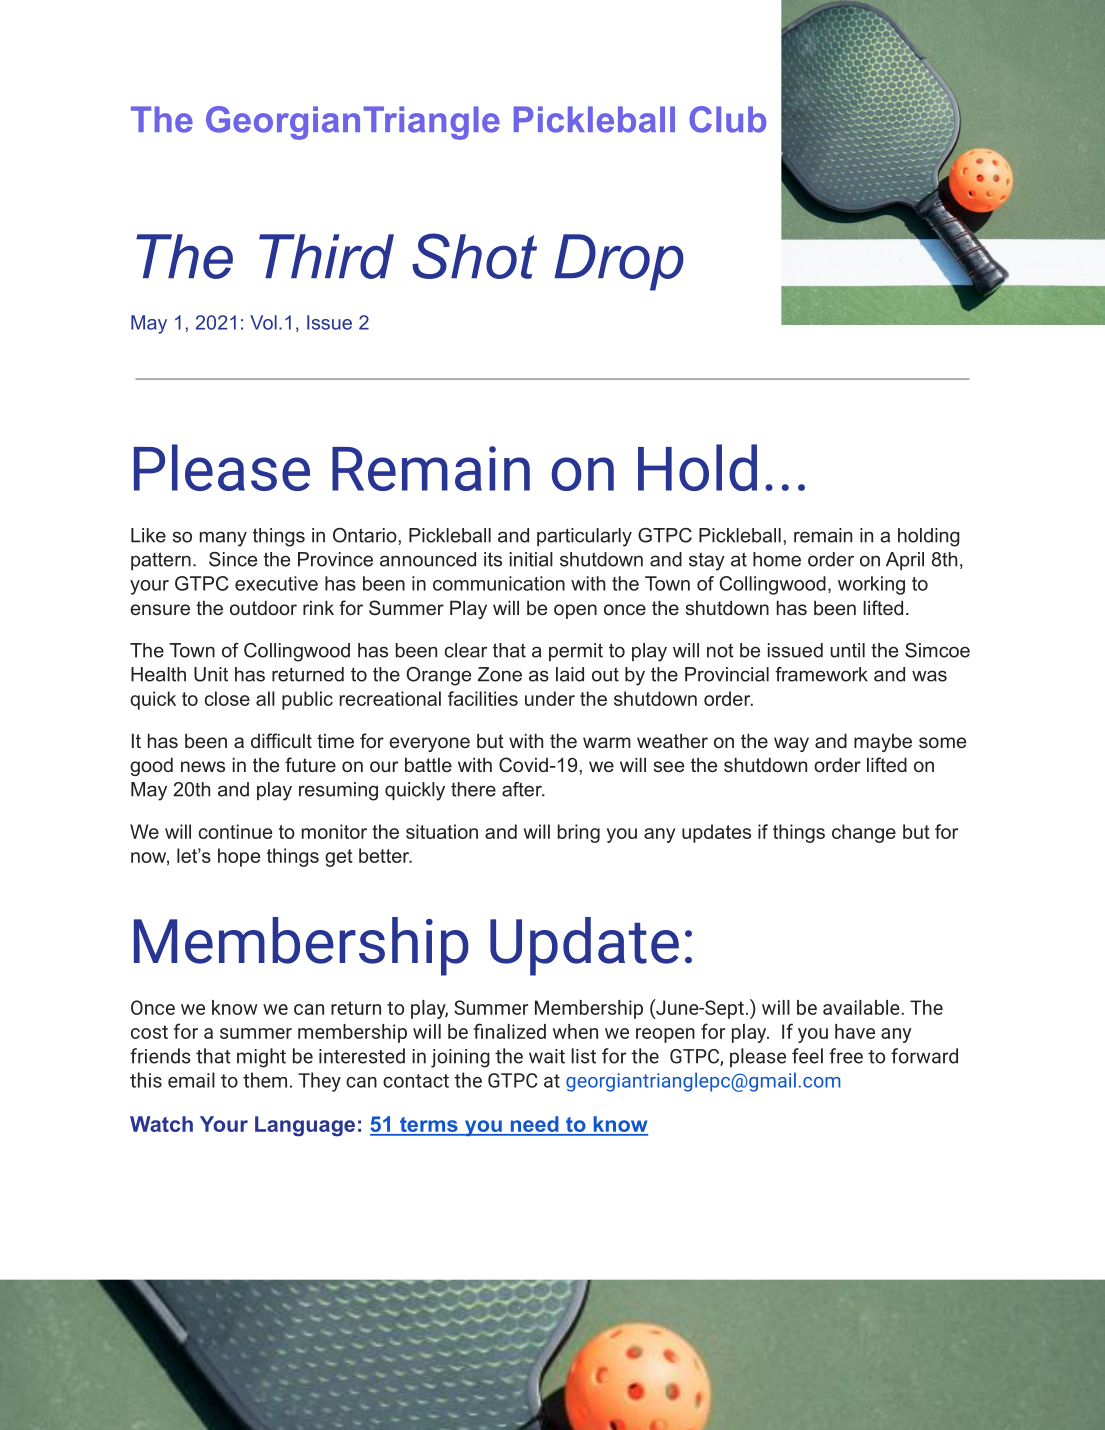  Describe the element at coordinates (239, 857) in the screenshot. I see `hope` at that location.
